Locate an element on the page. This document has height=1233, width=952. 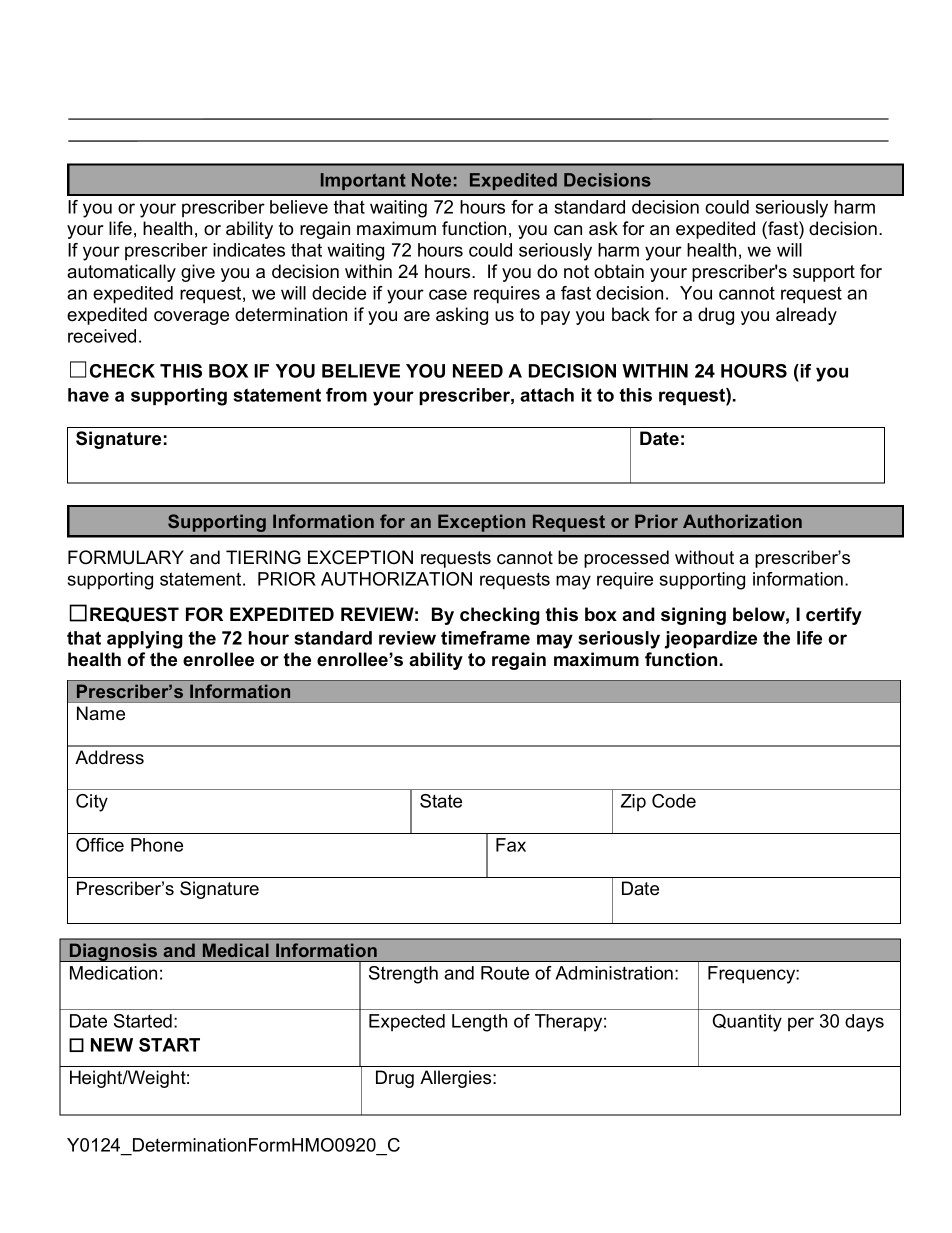
Length is located at coordinates (479, 1023).
